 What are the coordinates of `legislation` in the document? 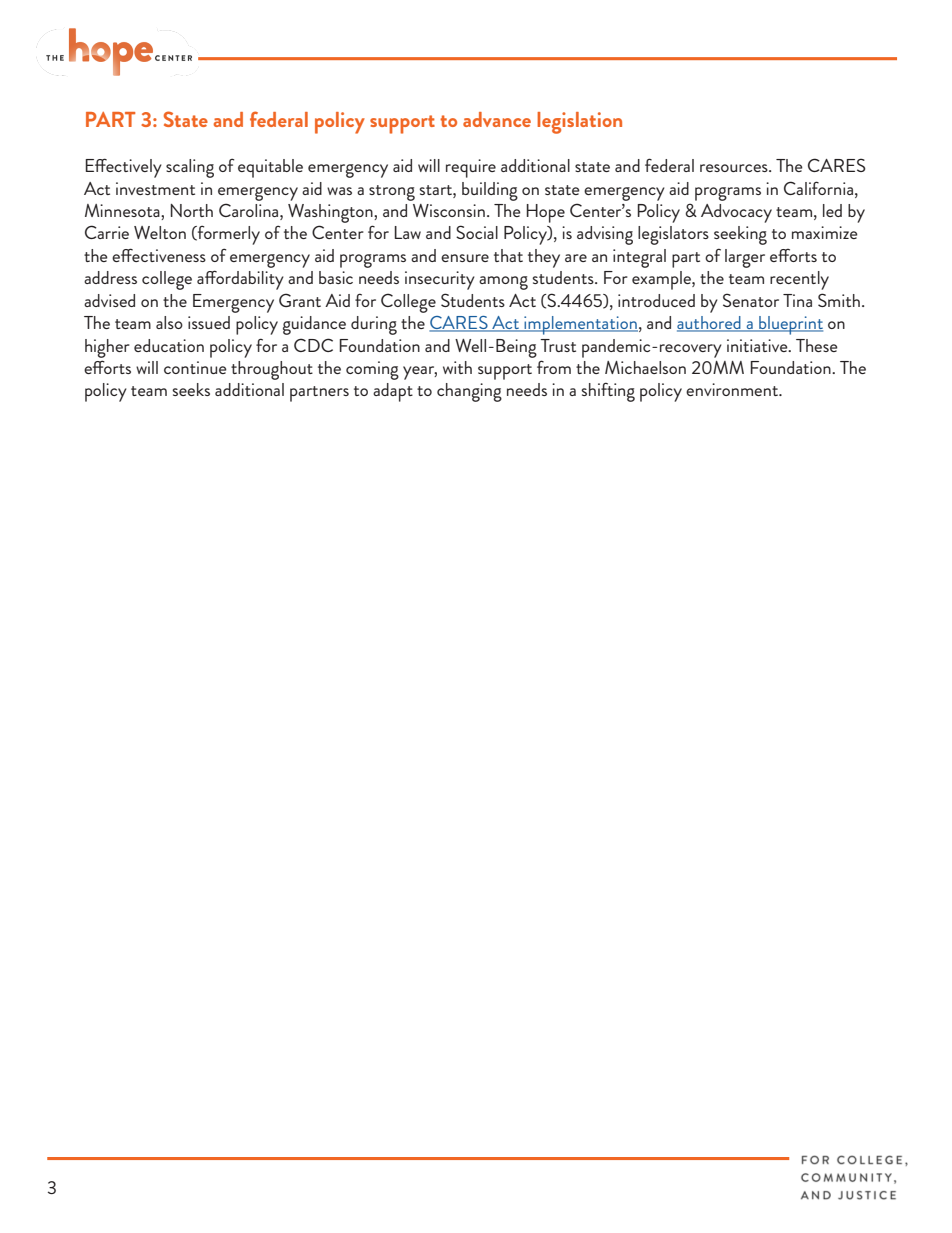 It's located at (579, 123).
